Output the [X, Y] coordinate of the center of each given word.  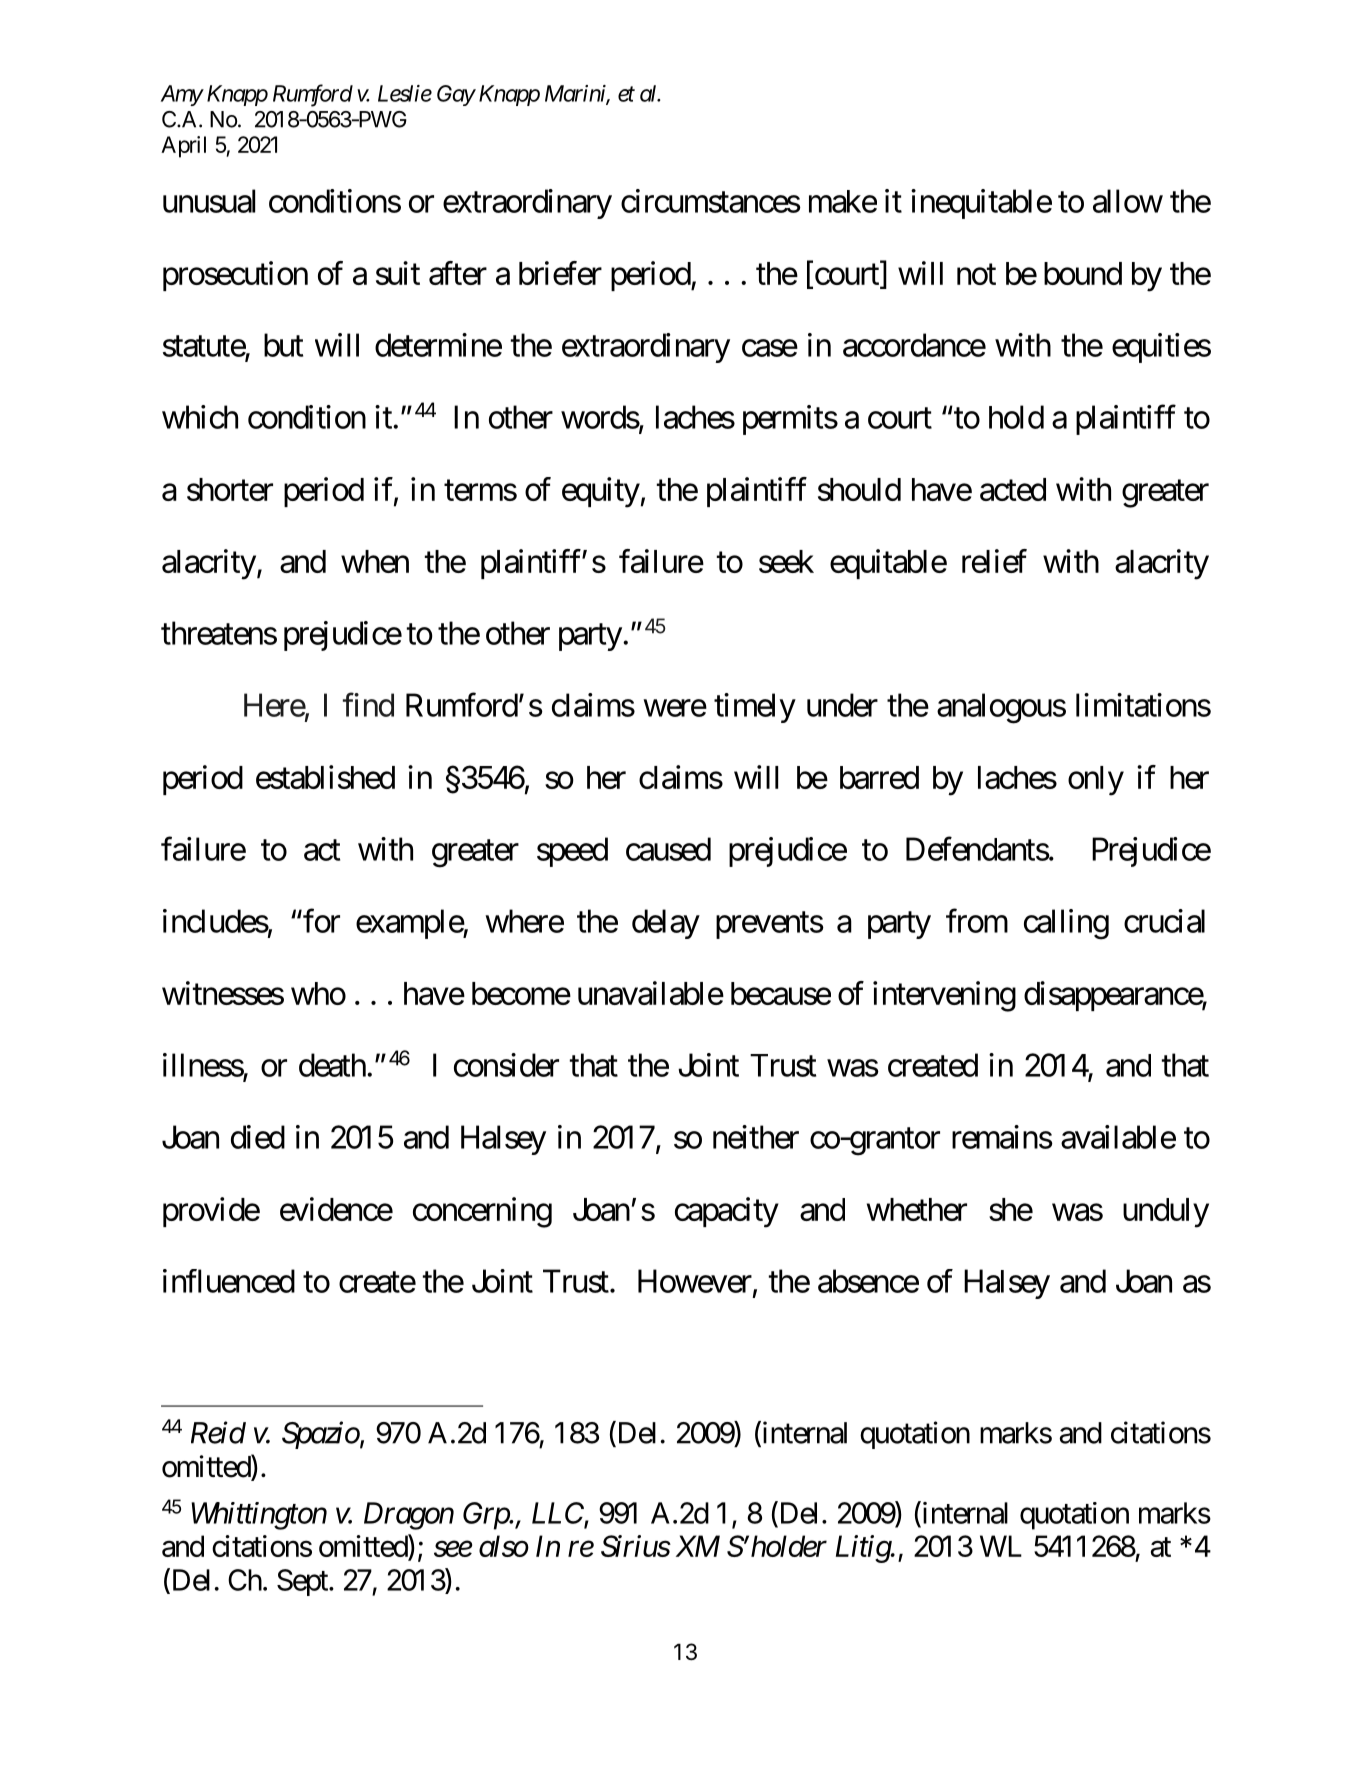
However [695, 1281]
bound [1083, 273]
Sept [303, 1582]
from [977, 921]
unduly [1166, 1213]
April [183, 147]
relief [994, 561]
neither [756, 1137]
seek [786, 561]
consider [506, 1065]
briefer [560, 273]
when [375, 561]
